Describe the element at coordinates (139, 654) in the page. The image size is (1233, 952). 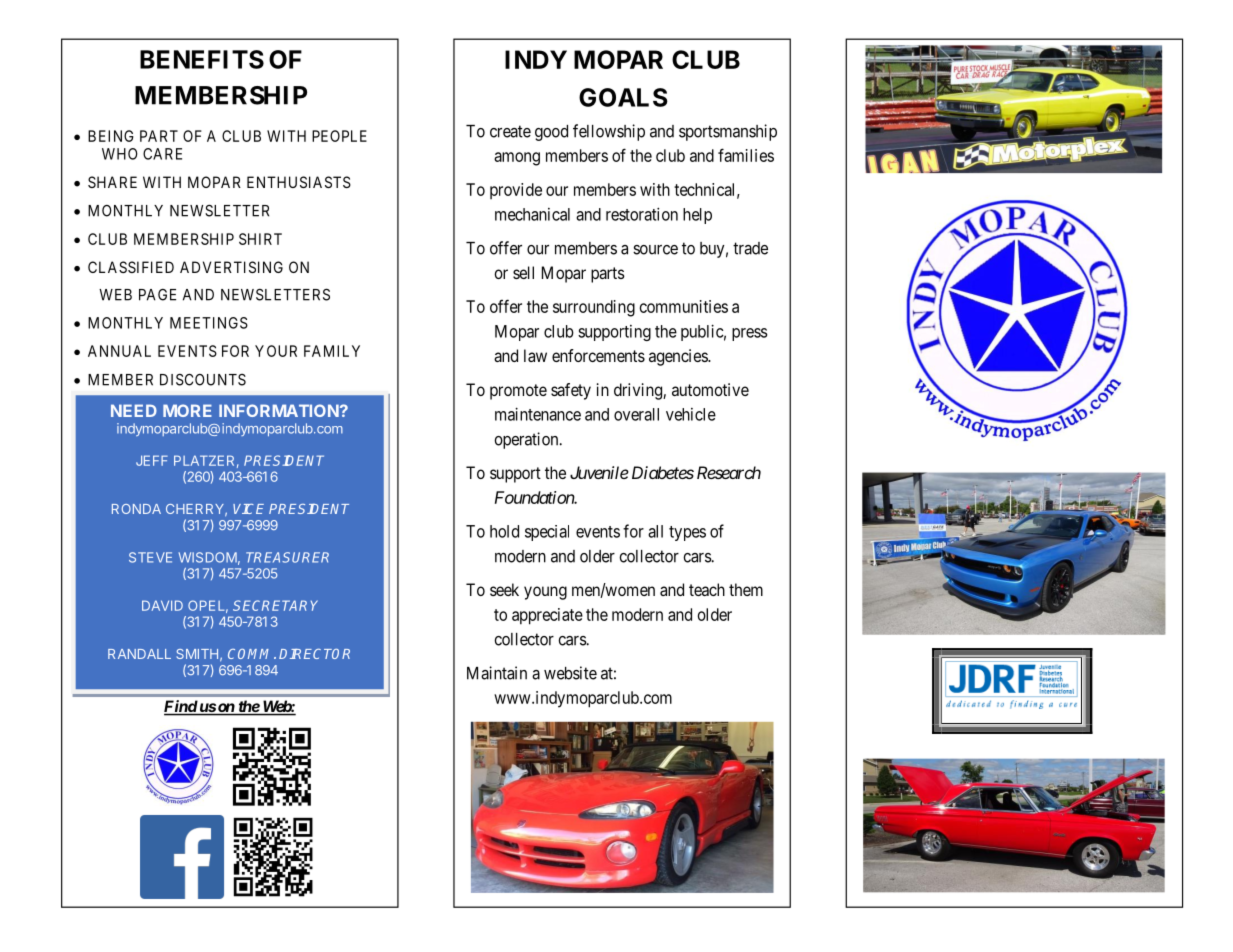
I see `RANDALL` at that location.
